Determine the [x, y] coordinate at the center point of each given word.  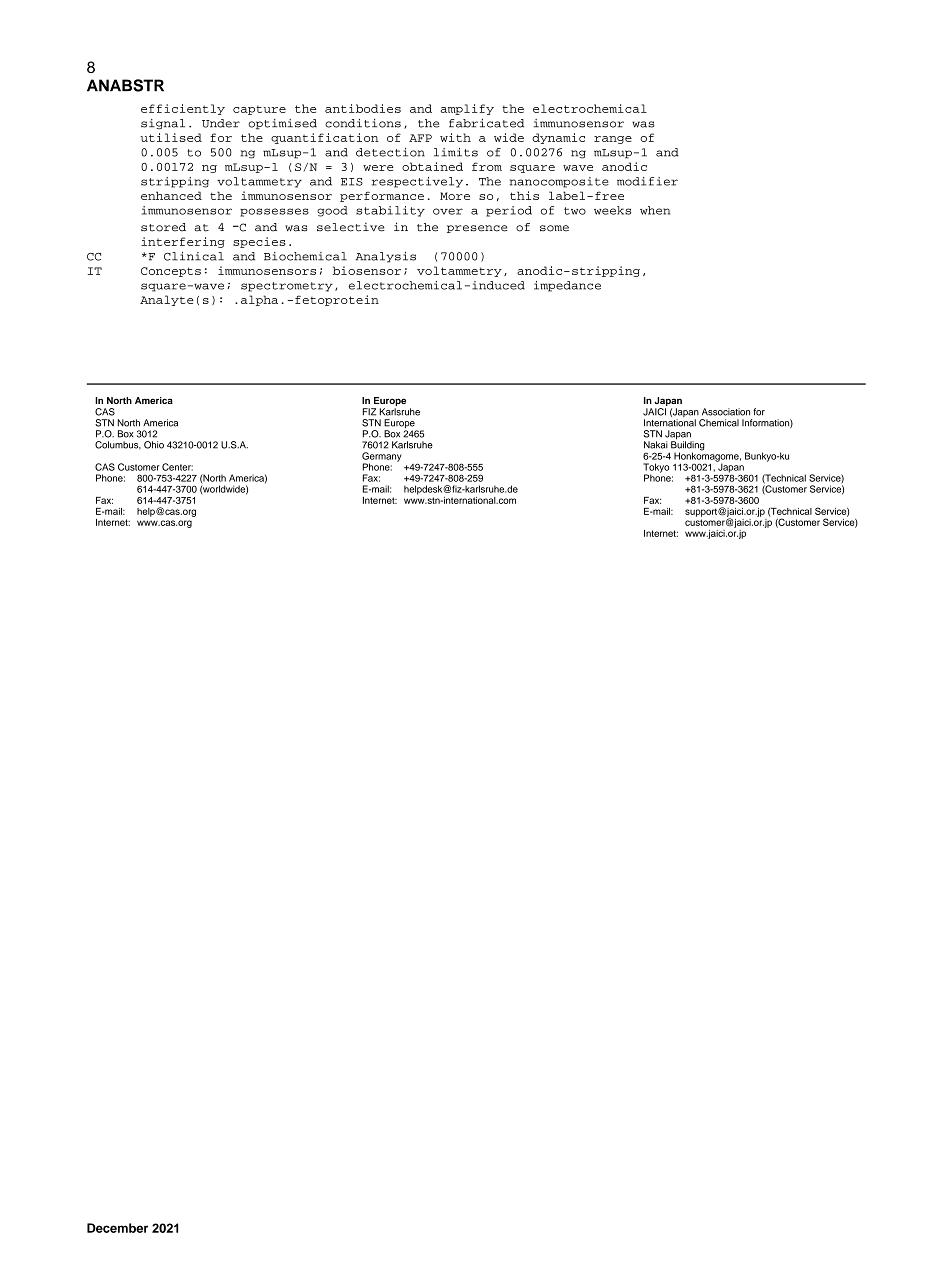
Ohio [154, 445]
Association [726, 412]
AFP [420, 138]
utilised [171, 137]
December [117, 1228]
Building [687, 446]
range [613, 140]
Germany [382, 458]
